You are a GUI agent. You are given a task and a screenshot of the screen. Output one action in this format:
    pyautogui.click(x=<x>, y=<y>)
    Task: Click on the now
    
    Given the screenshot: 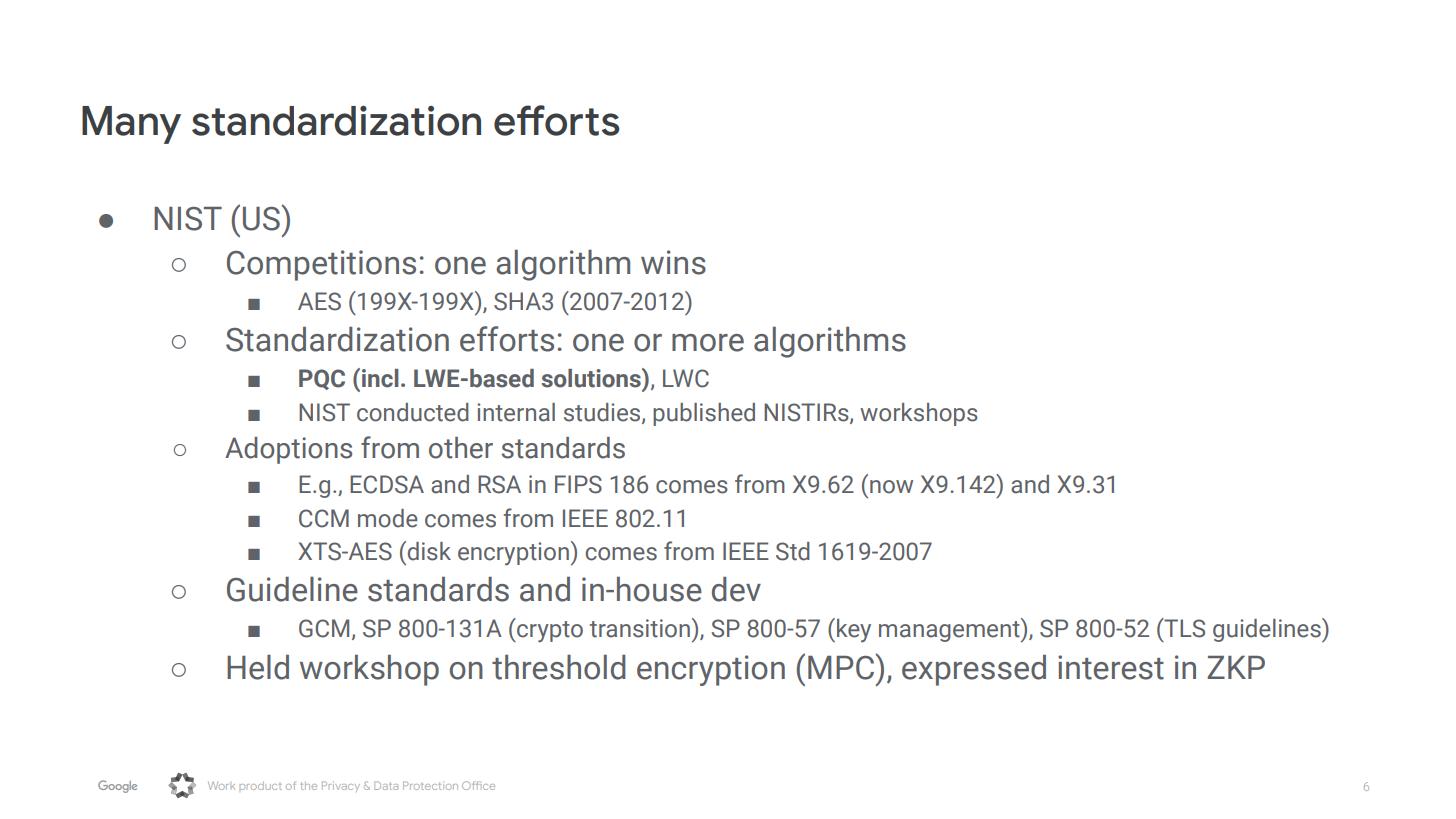 What is the action you would take?
    pyautogui.click(x=891, y=487)
